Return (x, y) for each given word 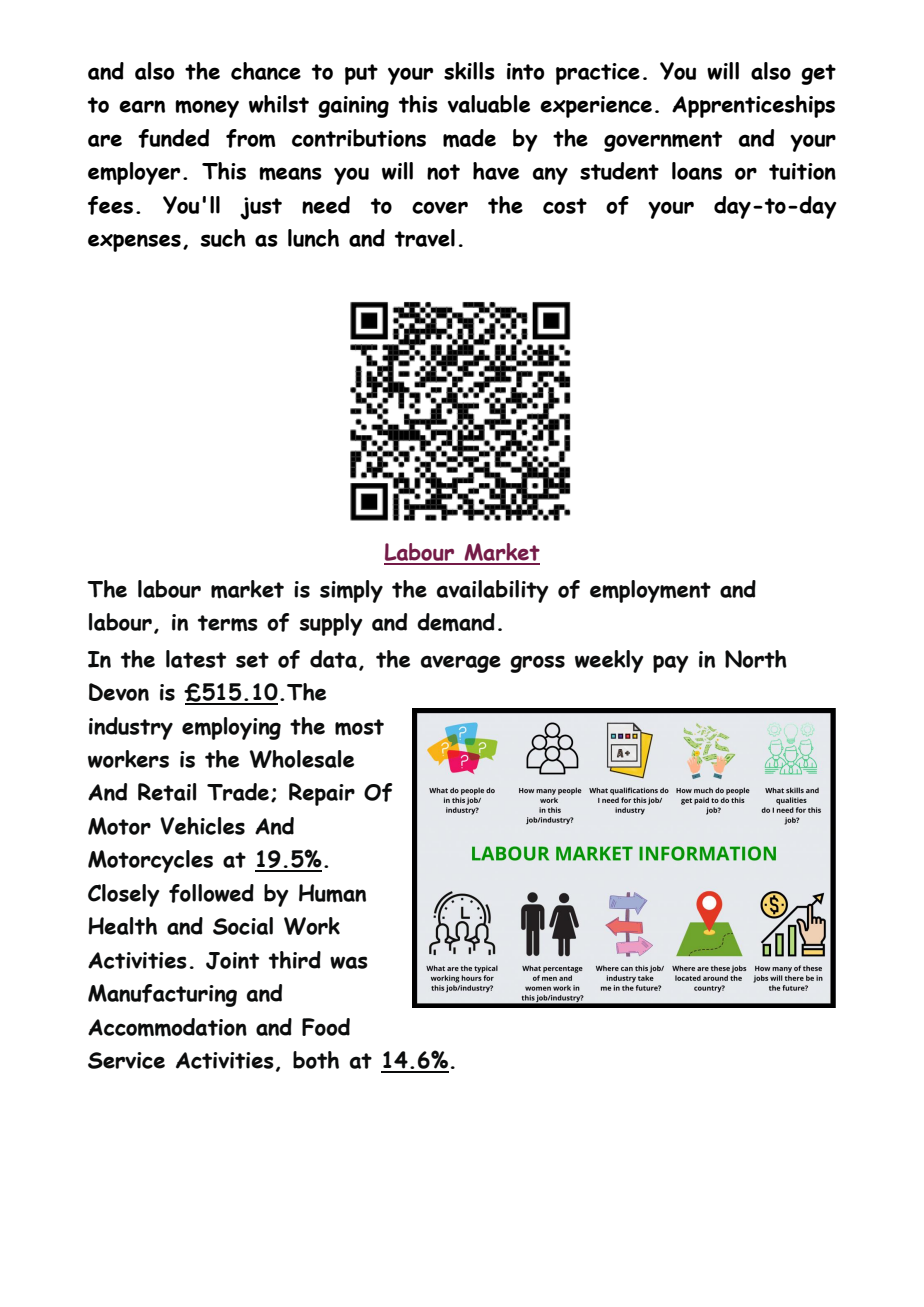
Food (326, 1027)
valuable (489, 104)
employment (650, 591)
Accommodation (167, 1027)
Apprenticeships (753, 106)
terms (228, 623)
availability (493, 591)
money (207, 109)
